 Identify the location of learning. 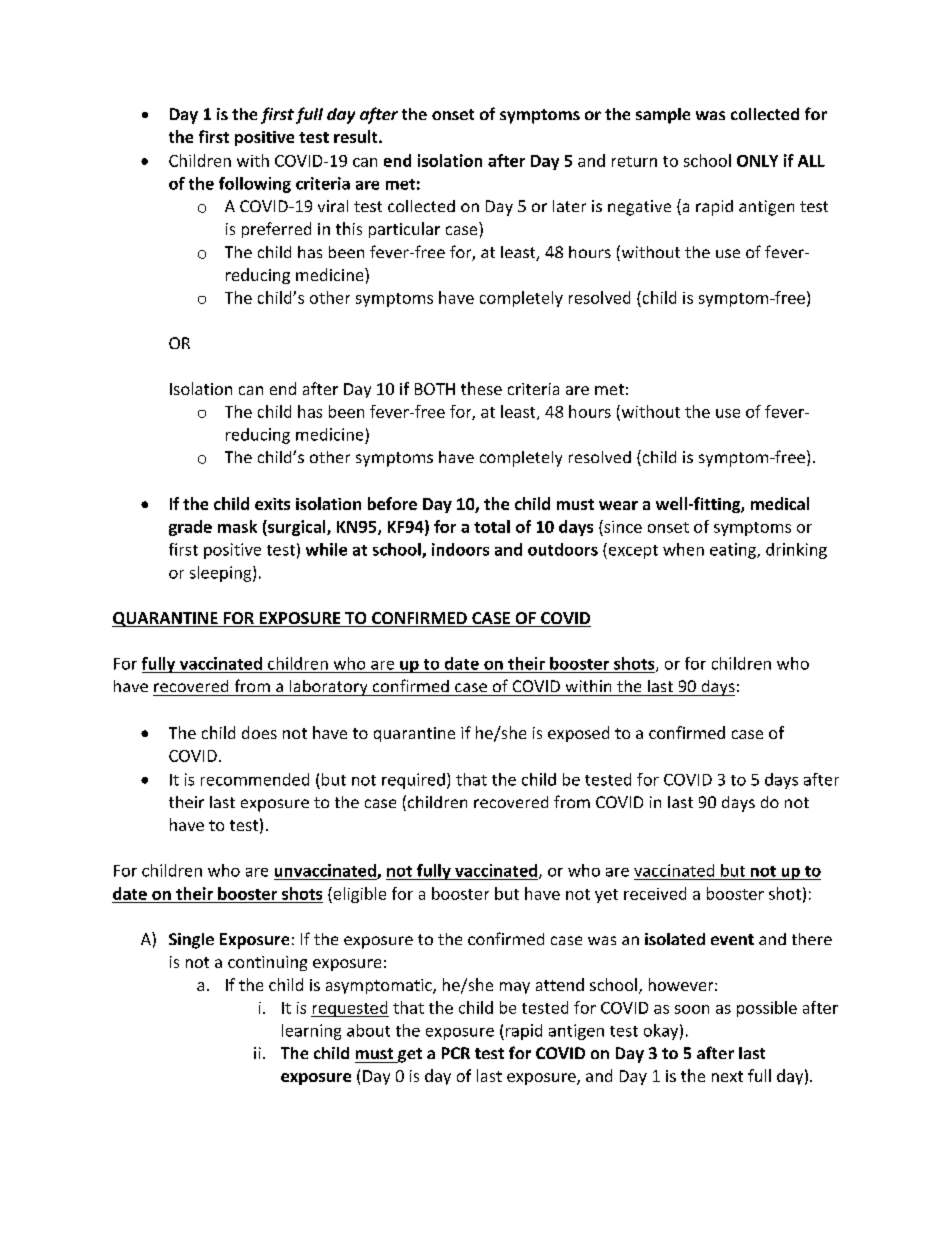
(311, 1032).
